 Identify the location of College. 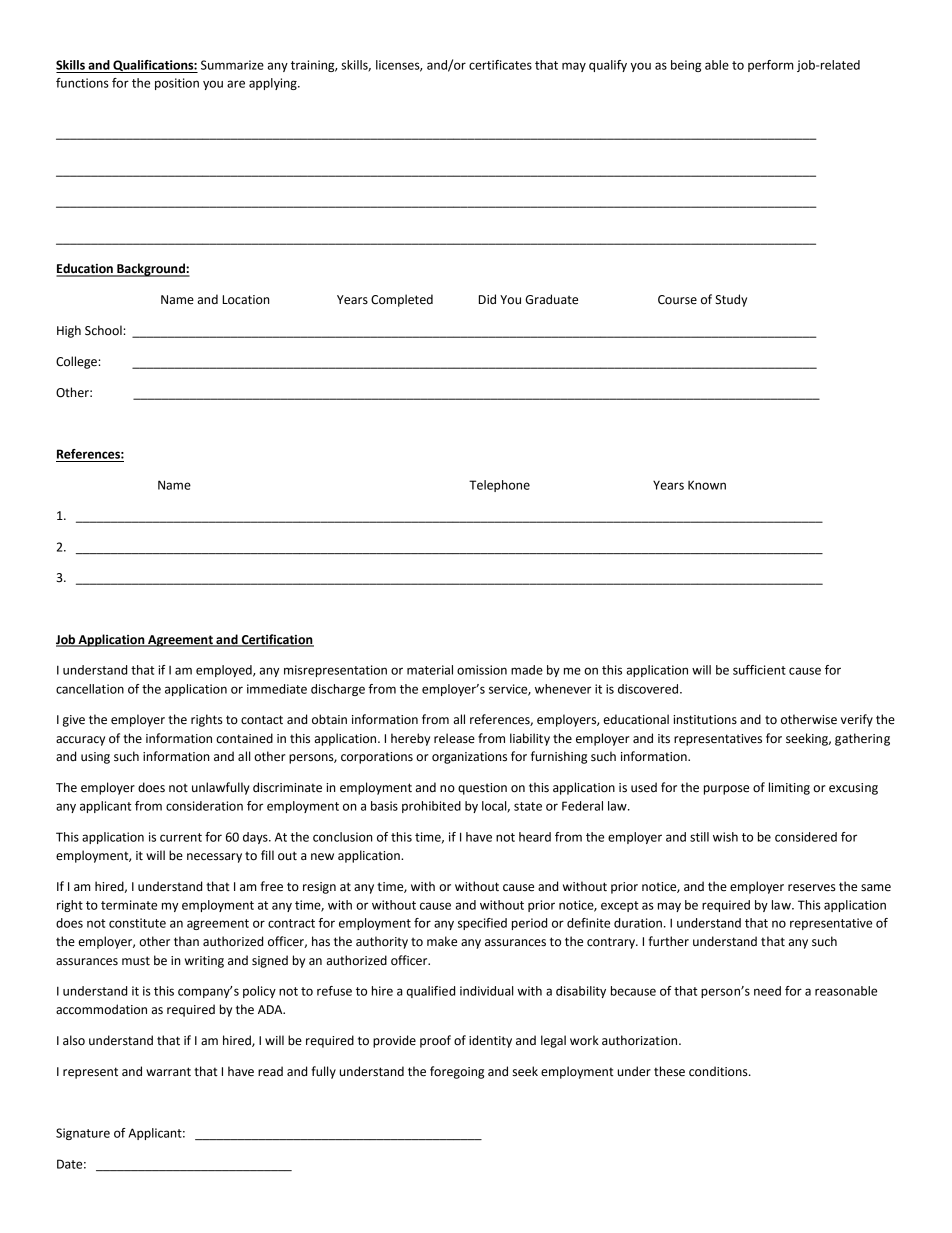
(76, 362).
